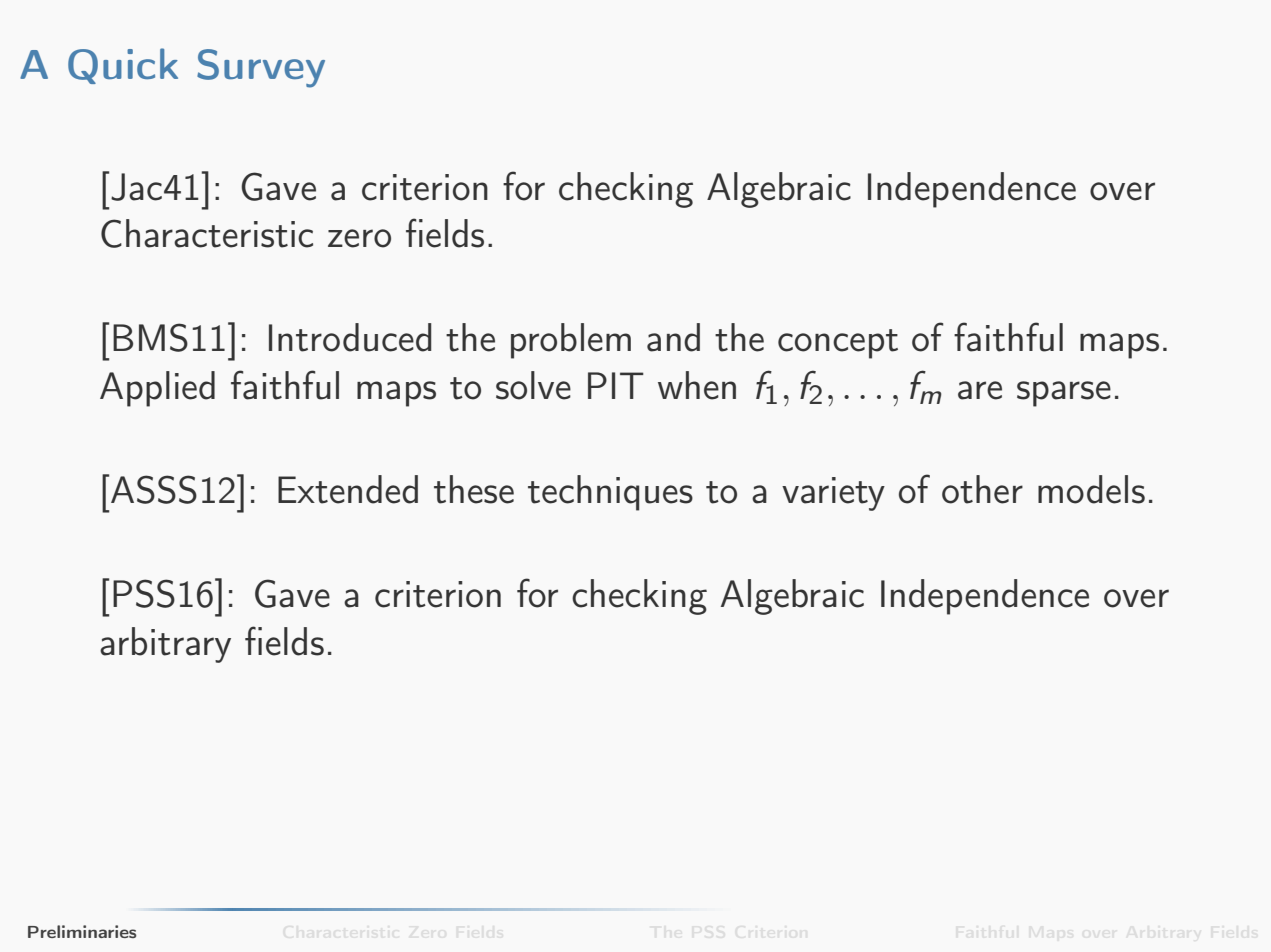  What do you see at coordinates (261, 68) in the document?
I see `Survey` at bounding box center [261, 68].
